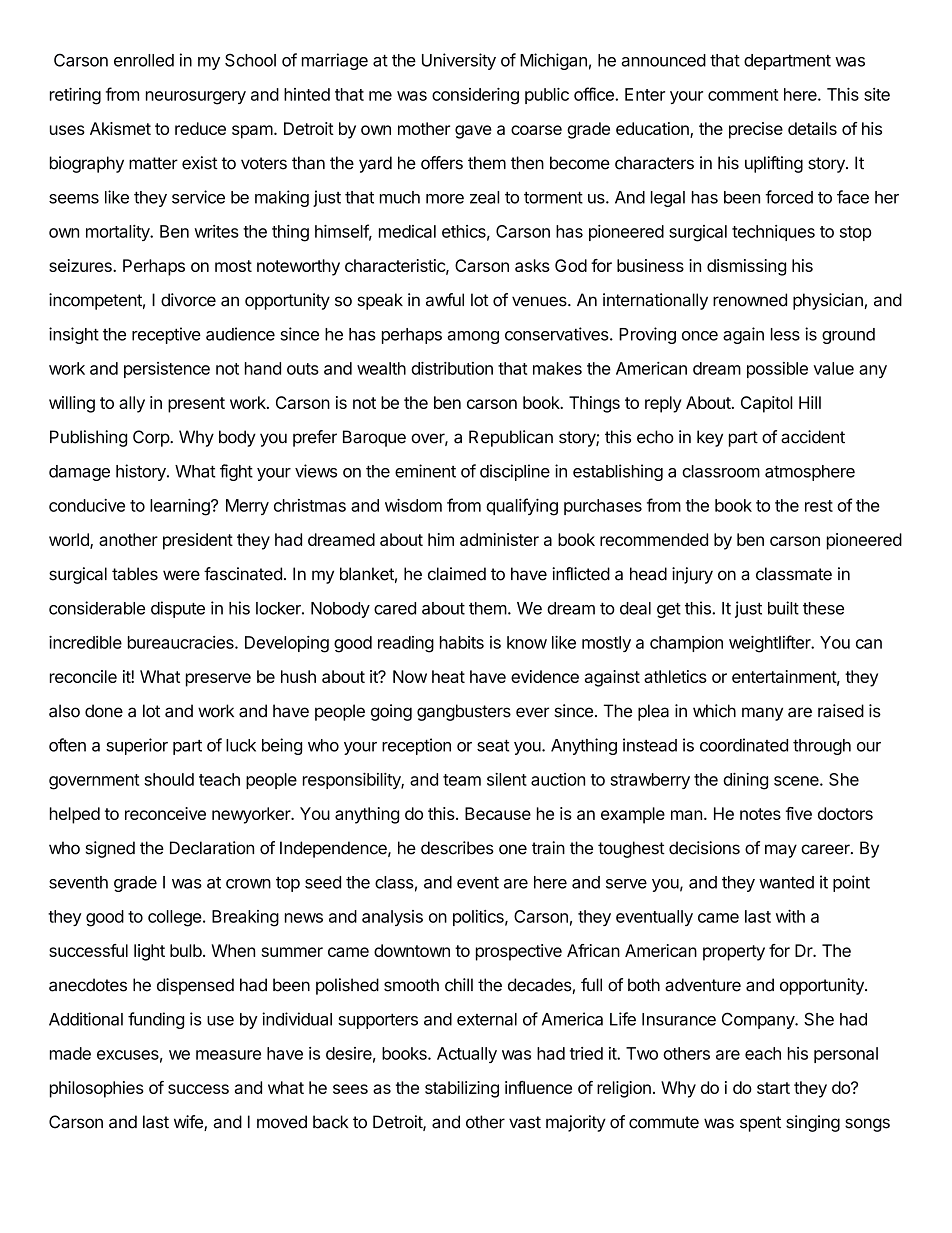 This document has height=1233, width=952. Describe the element at coordinates (743, 95) in the document. I see `comment` at that location.
